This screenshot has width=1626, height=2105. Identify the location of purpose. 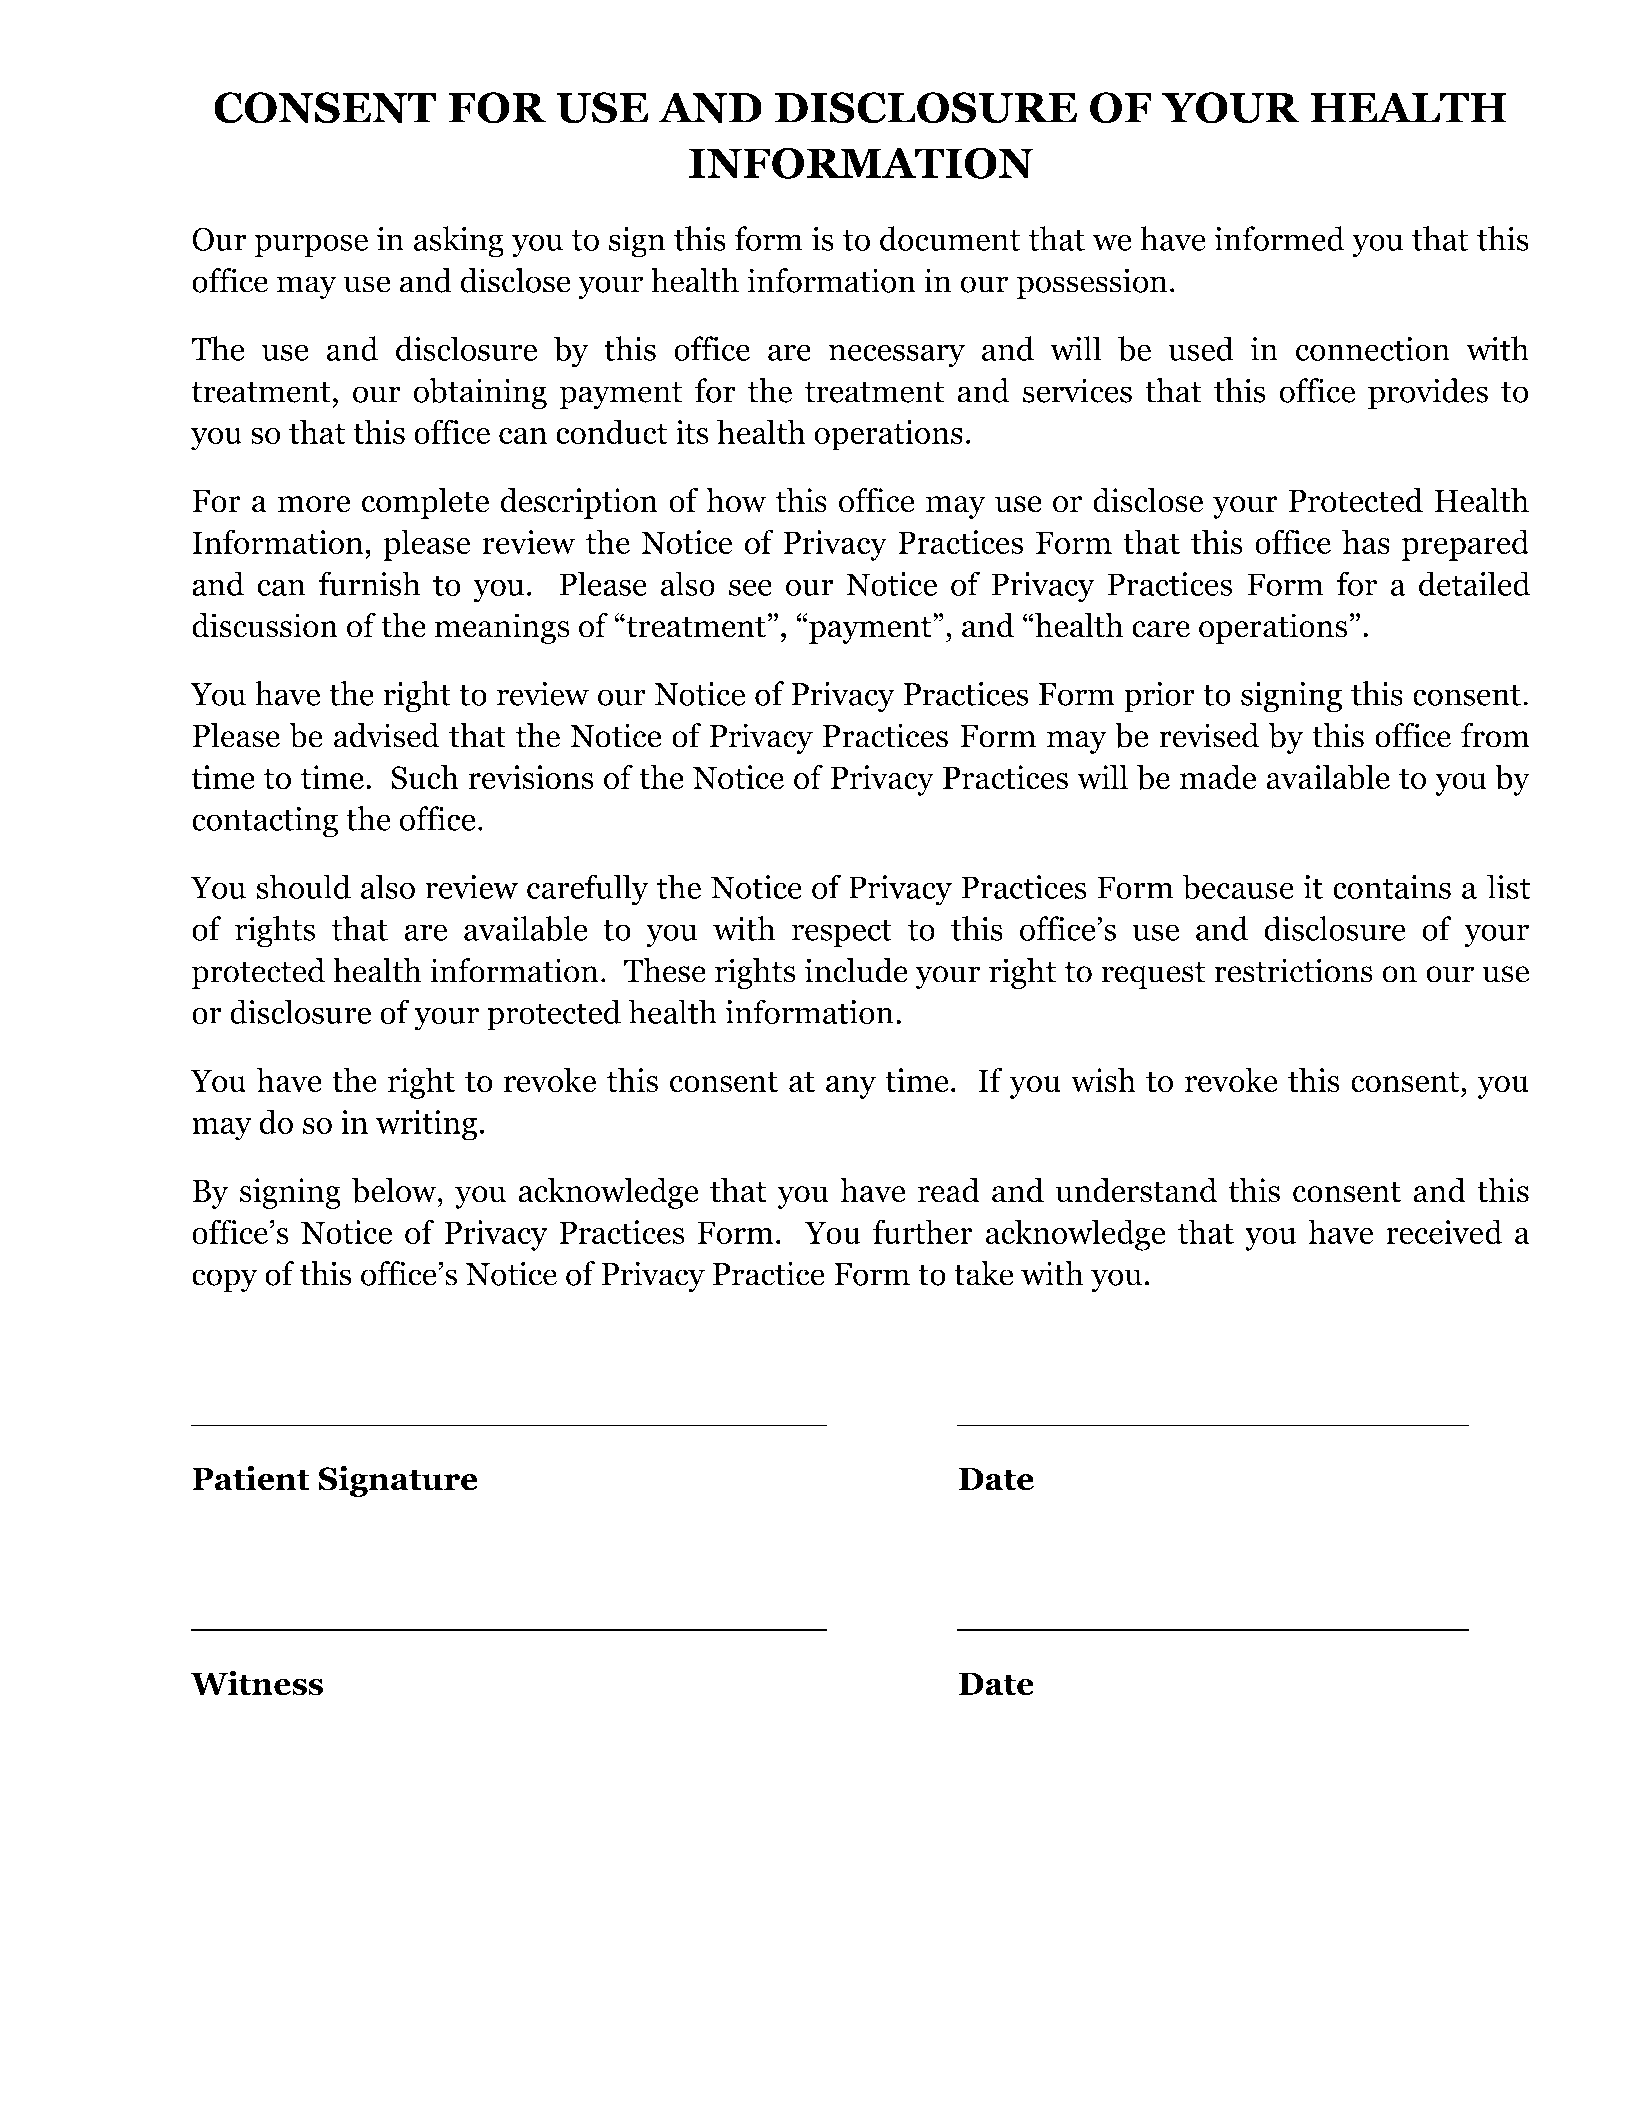
(311, 246).
